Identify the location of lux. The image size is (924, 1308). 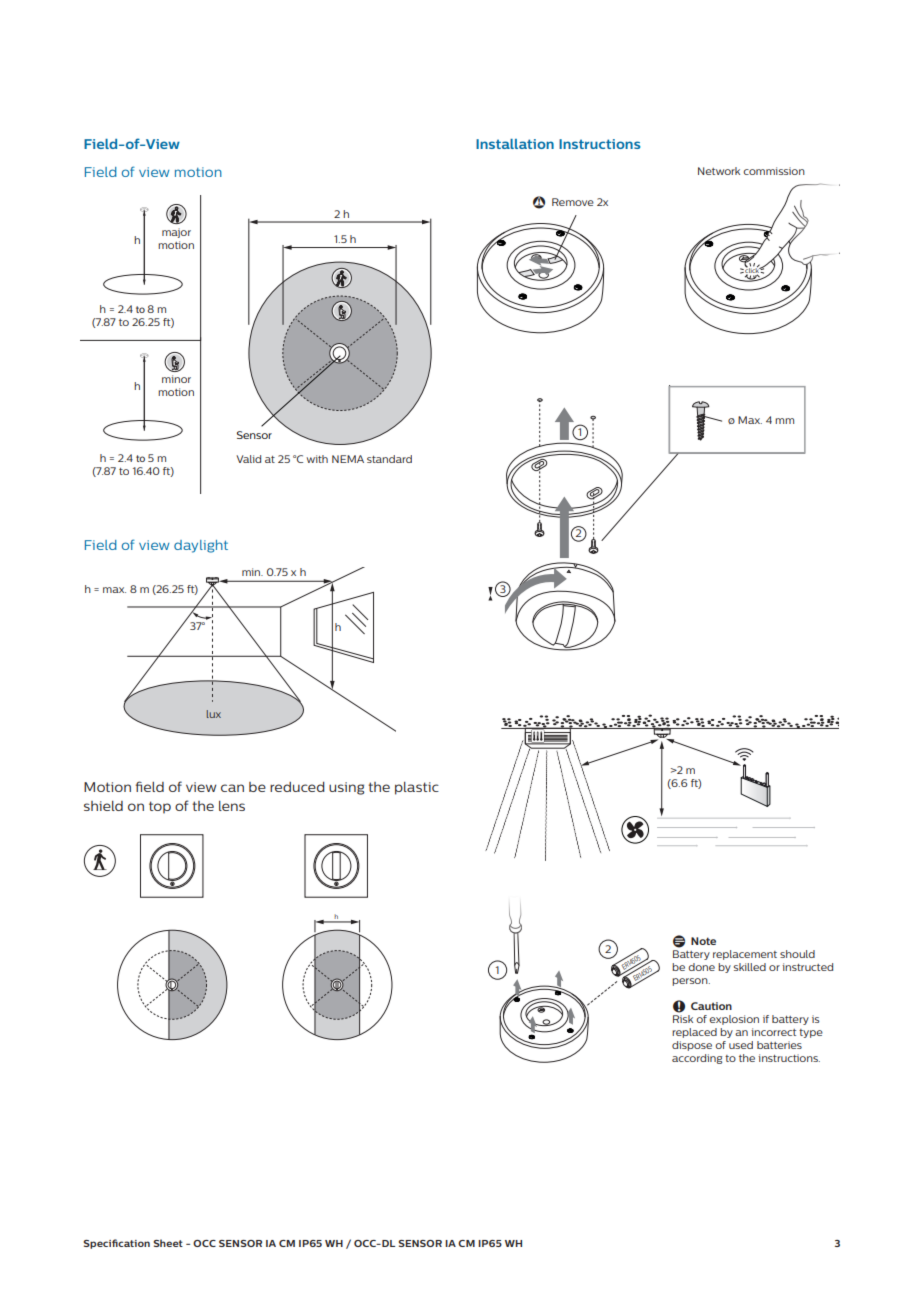
(214, 714).
